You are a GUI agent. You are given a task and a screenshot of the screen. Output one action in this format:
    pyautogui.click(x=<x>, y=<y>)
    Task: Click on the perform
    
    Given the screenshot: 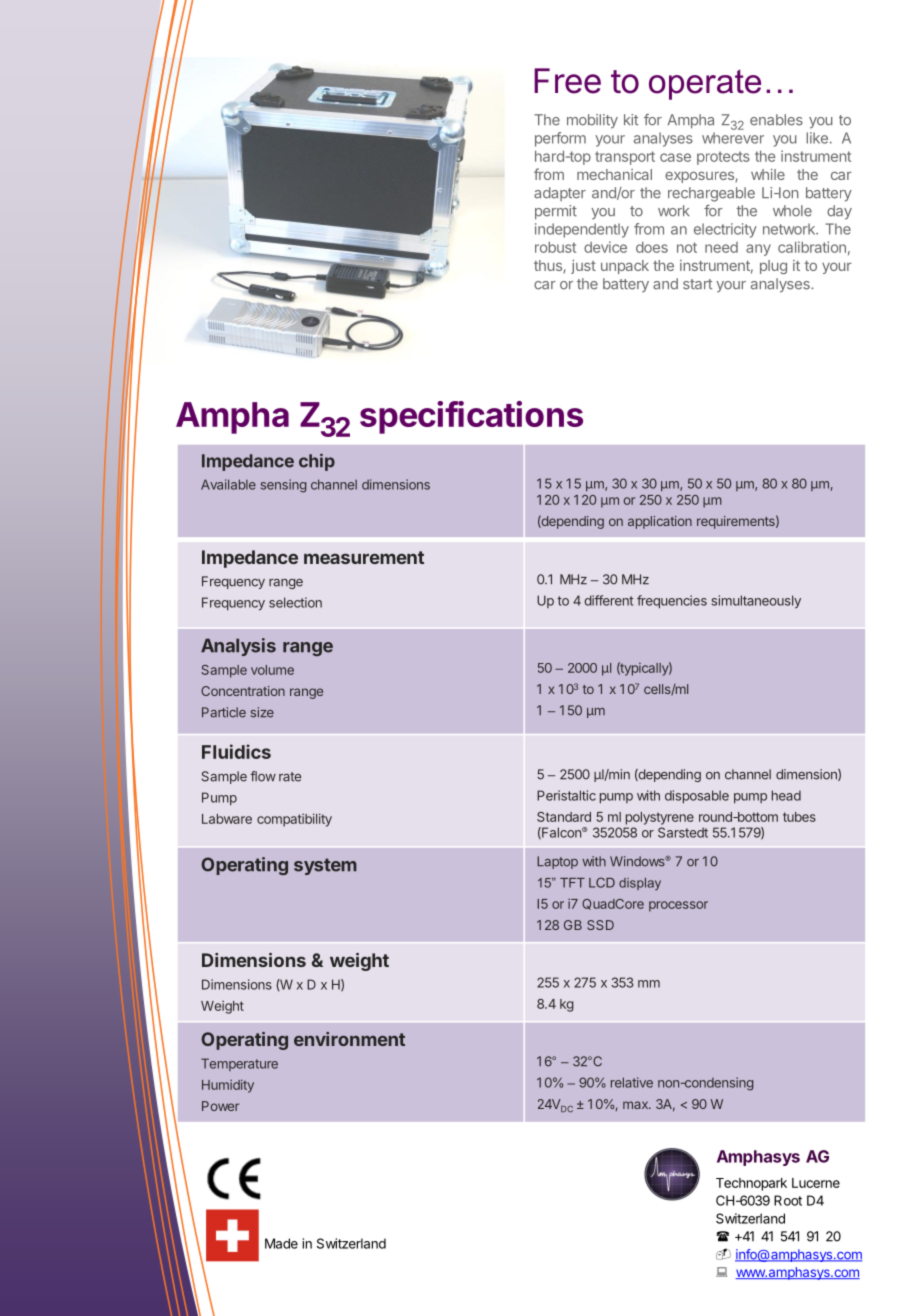 What is the action you would take?
    pyautogui.click(x=560, y=139)
